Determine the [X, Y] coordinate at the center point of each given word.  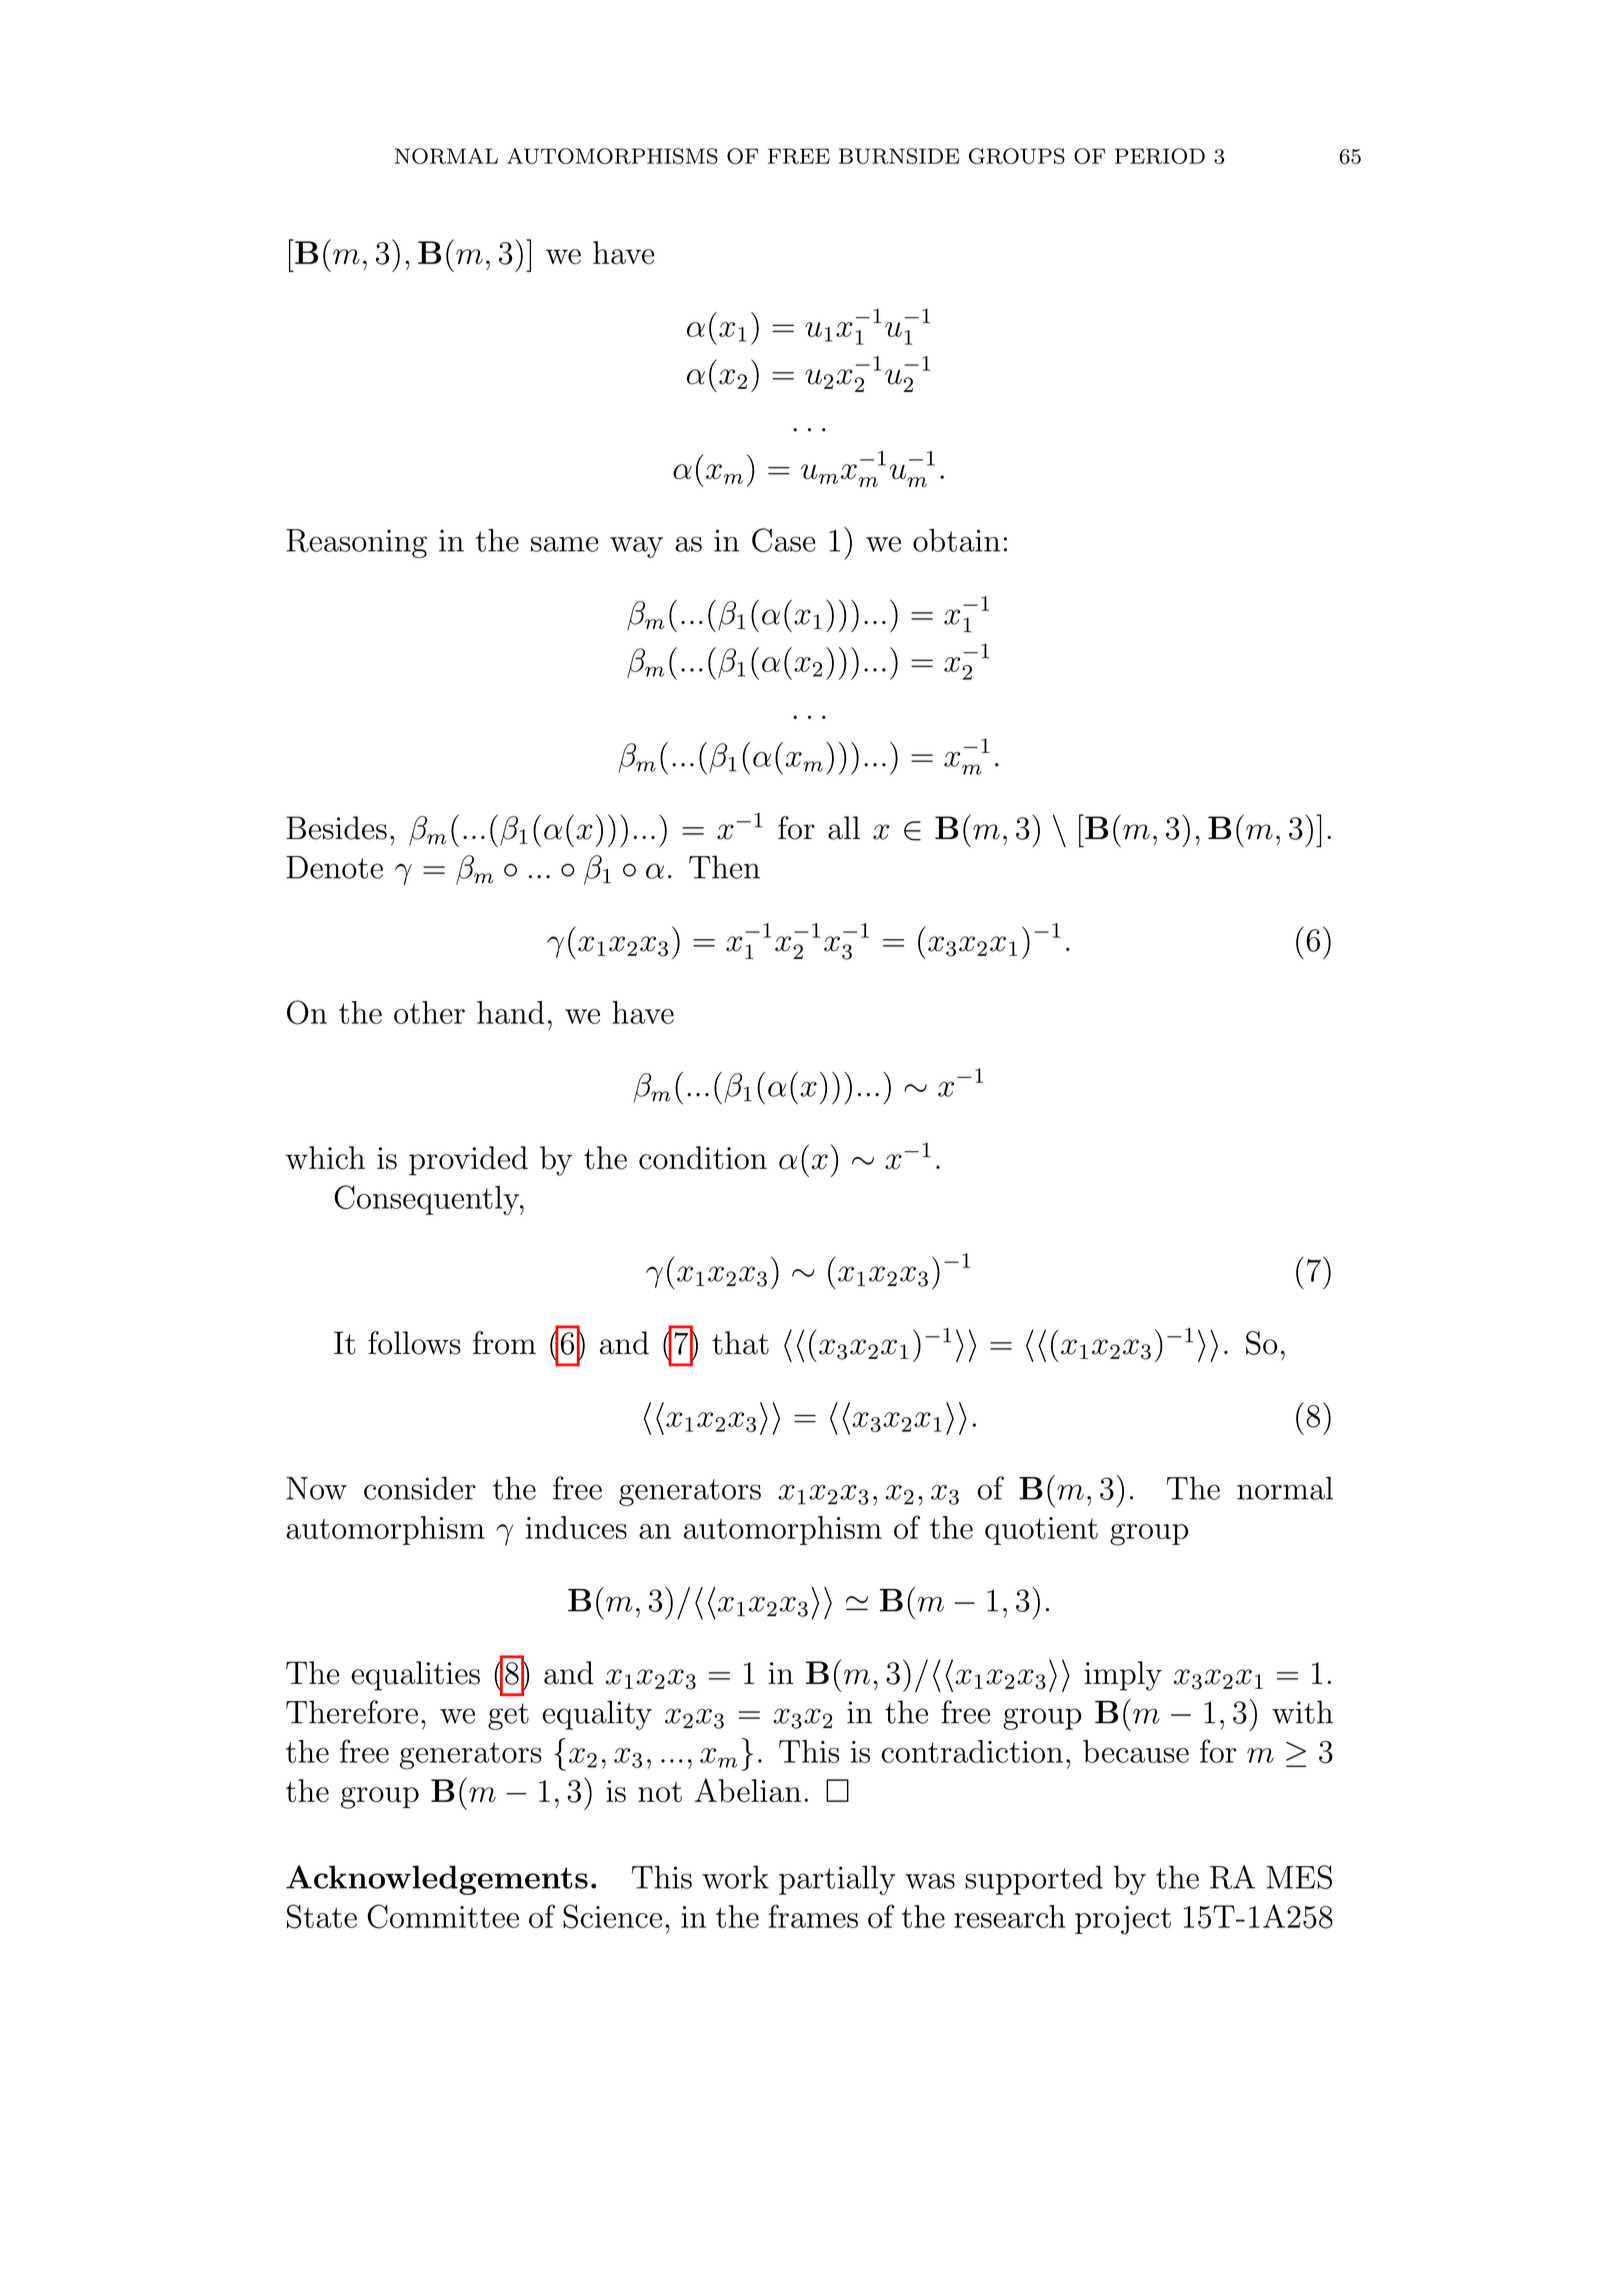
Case [784, 540]
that [740, 1343]
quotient [1041, 1531]
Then [724, 867]
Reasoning [356, 543]
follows [414, 1343]
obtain [956, 540]
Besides [336, 828]
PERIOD [1160, 156]
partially [837, 1880]
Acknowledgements [437, 1880]
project [1123, 1920]
